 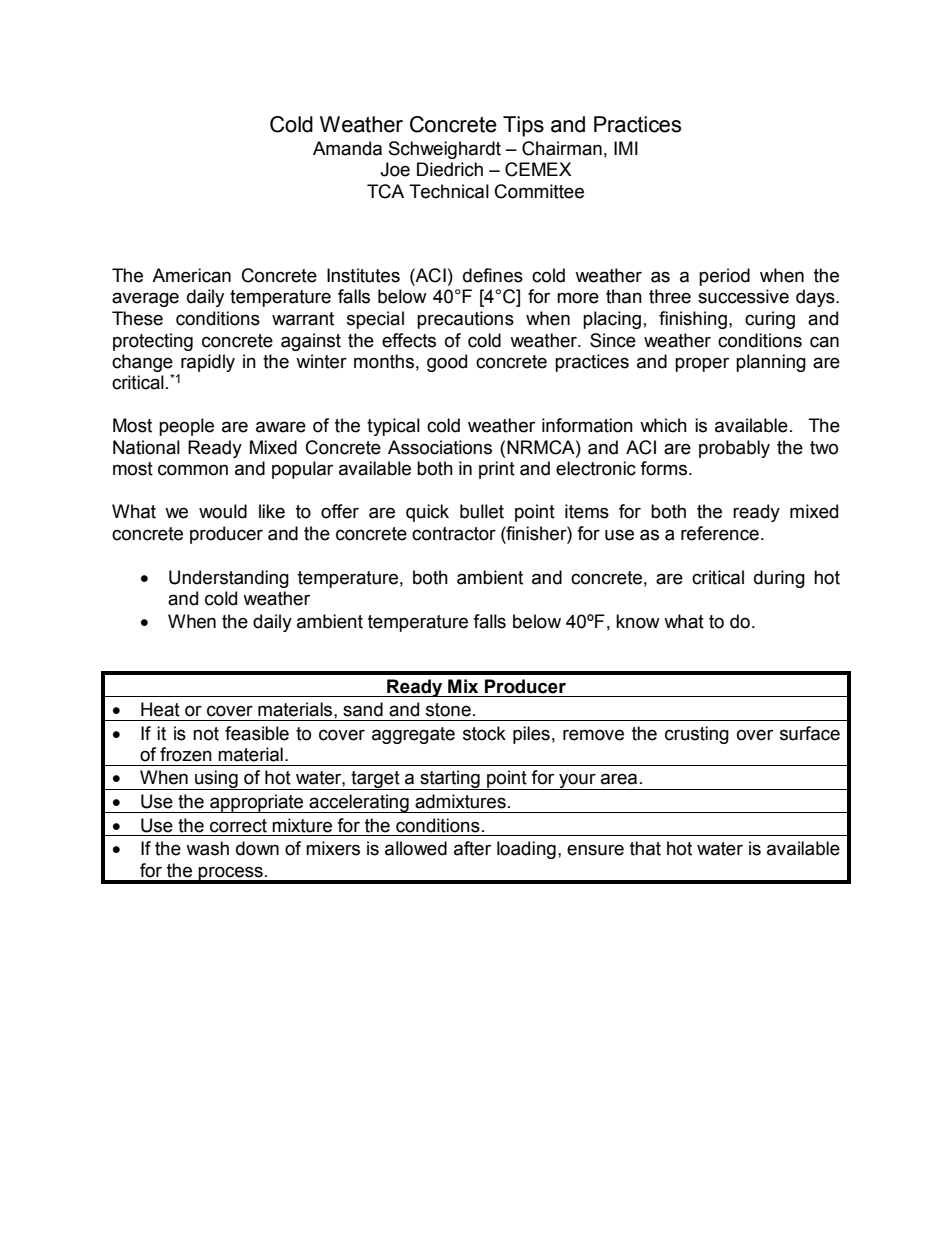 I want to click on probably, so click(x=734, y=449).
